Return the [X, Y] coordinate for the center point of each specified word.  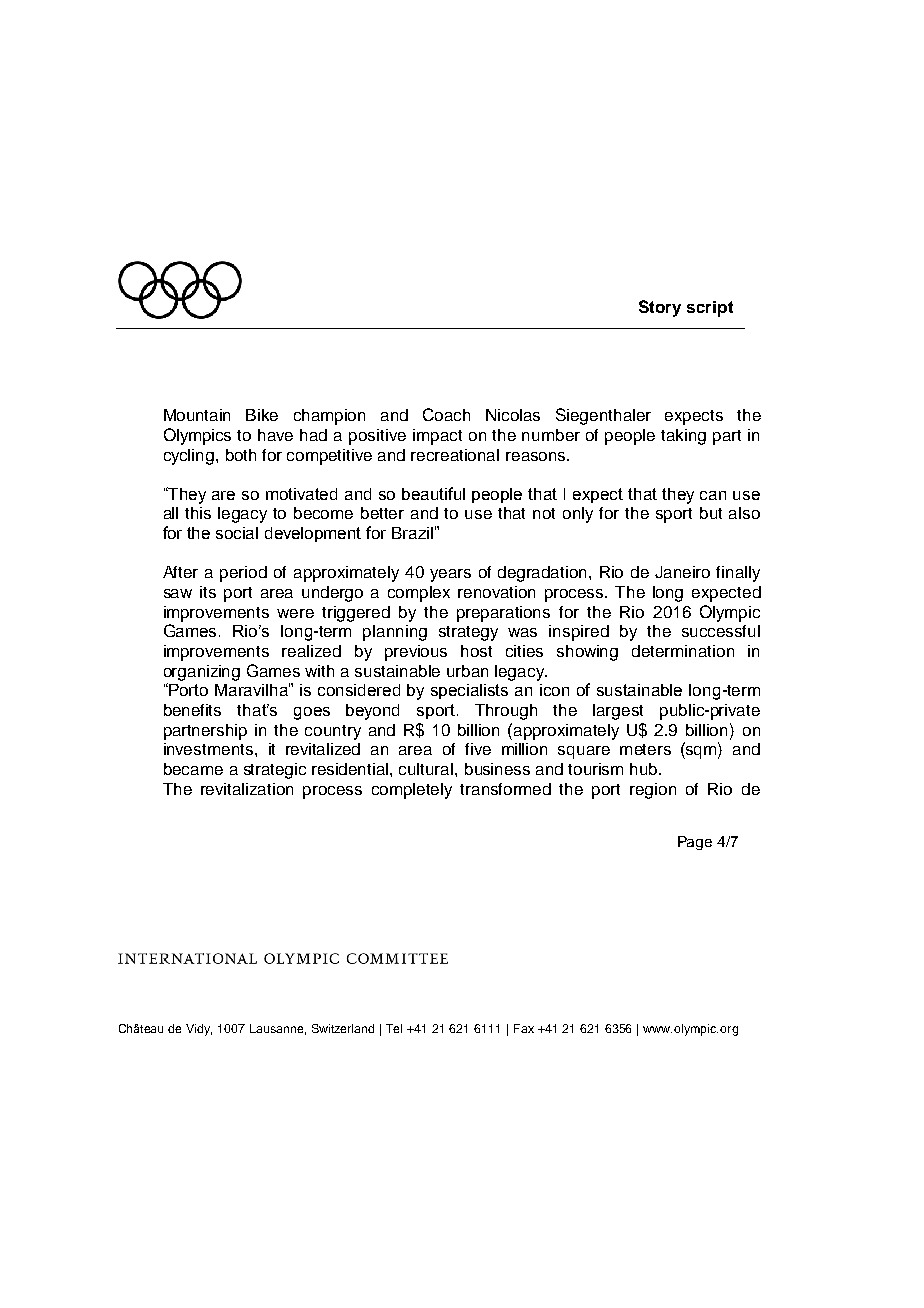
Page [695, 843]
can [713, 495]
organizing [202, 673]
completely [412, 791]
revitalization [247, 789]
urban [467, 671]
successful [721, 631]
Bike [262, 415]
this [198, 513]
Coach [446, 414]
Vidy [199, 1030]
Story [660, 308]
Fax [524, 1028]
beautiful [433, 493]
